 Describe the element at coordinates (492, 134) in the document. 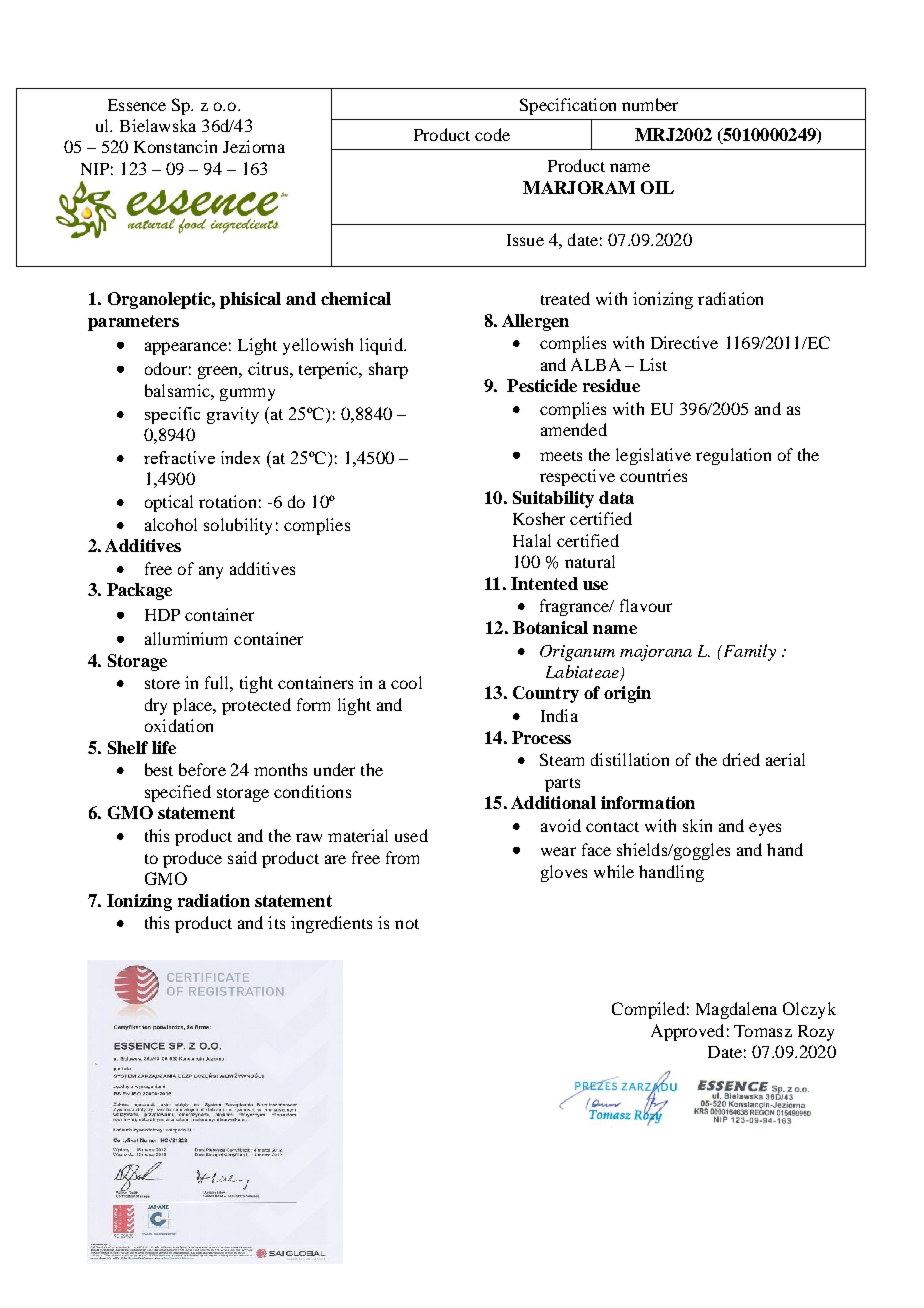

I see `code` at that location.
